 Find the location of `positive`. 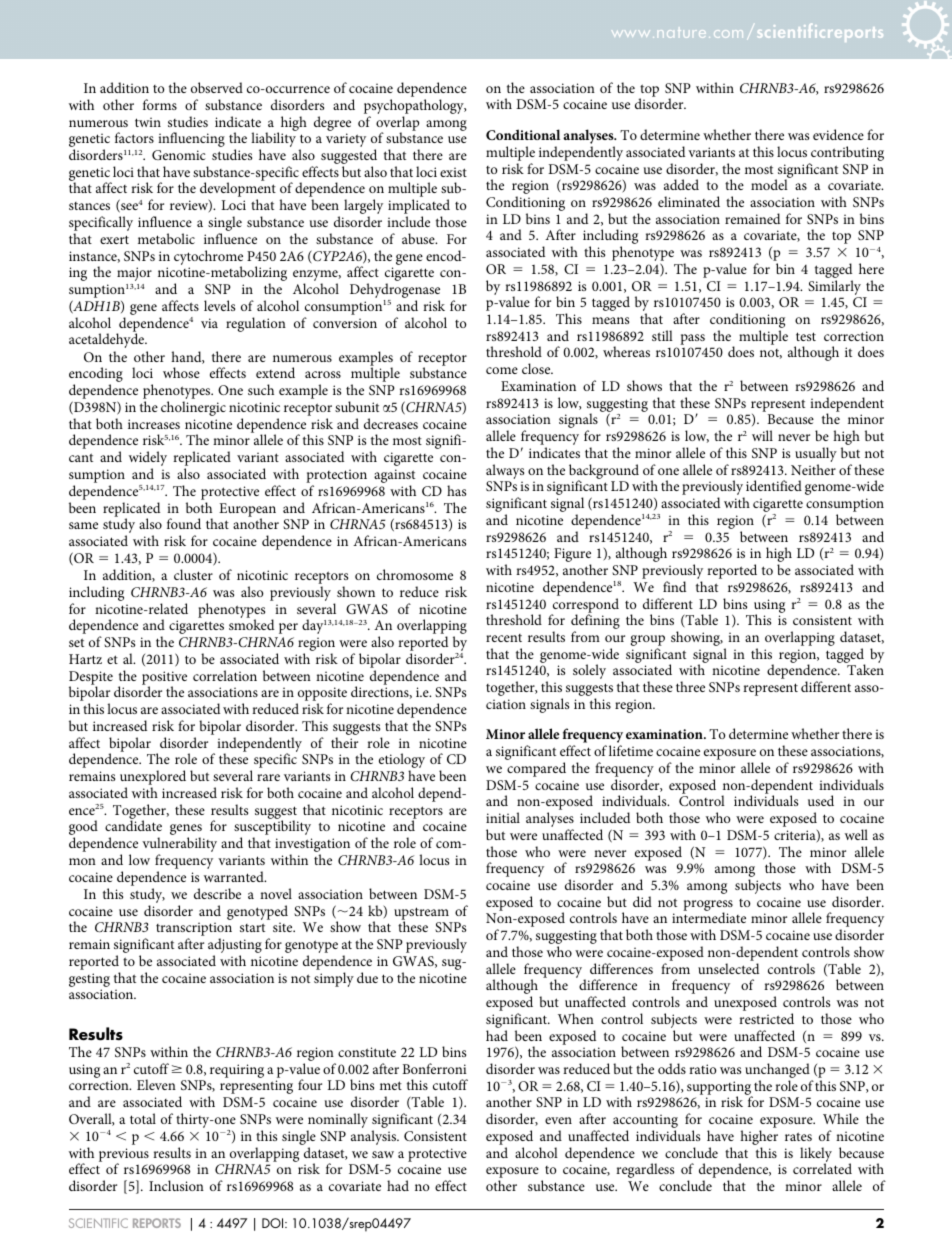

positive is located at coordinates (164, 679).
